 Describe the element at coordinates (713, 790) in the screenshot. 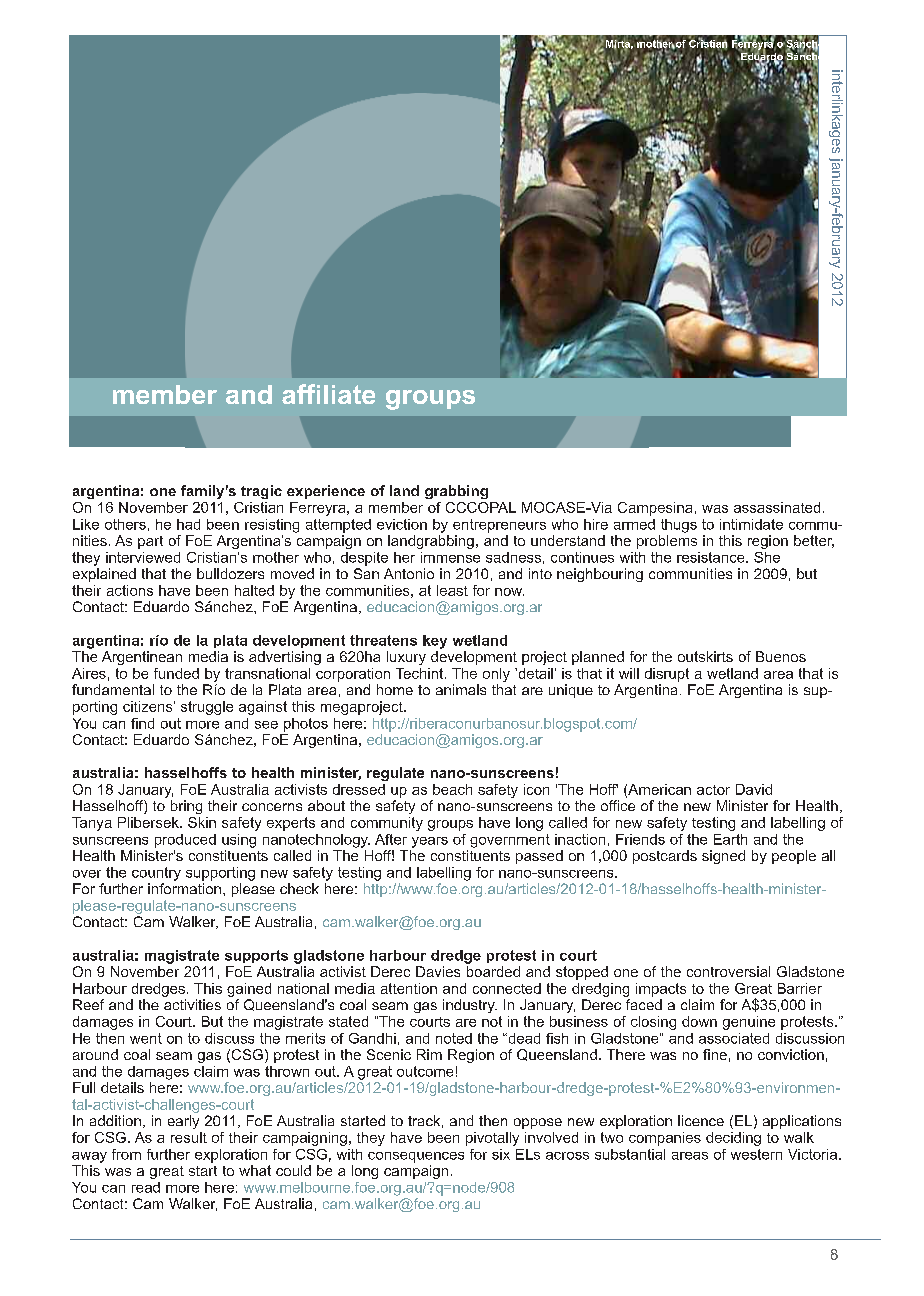

I see `actor` at that location.
